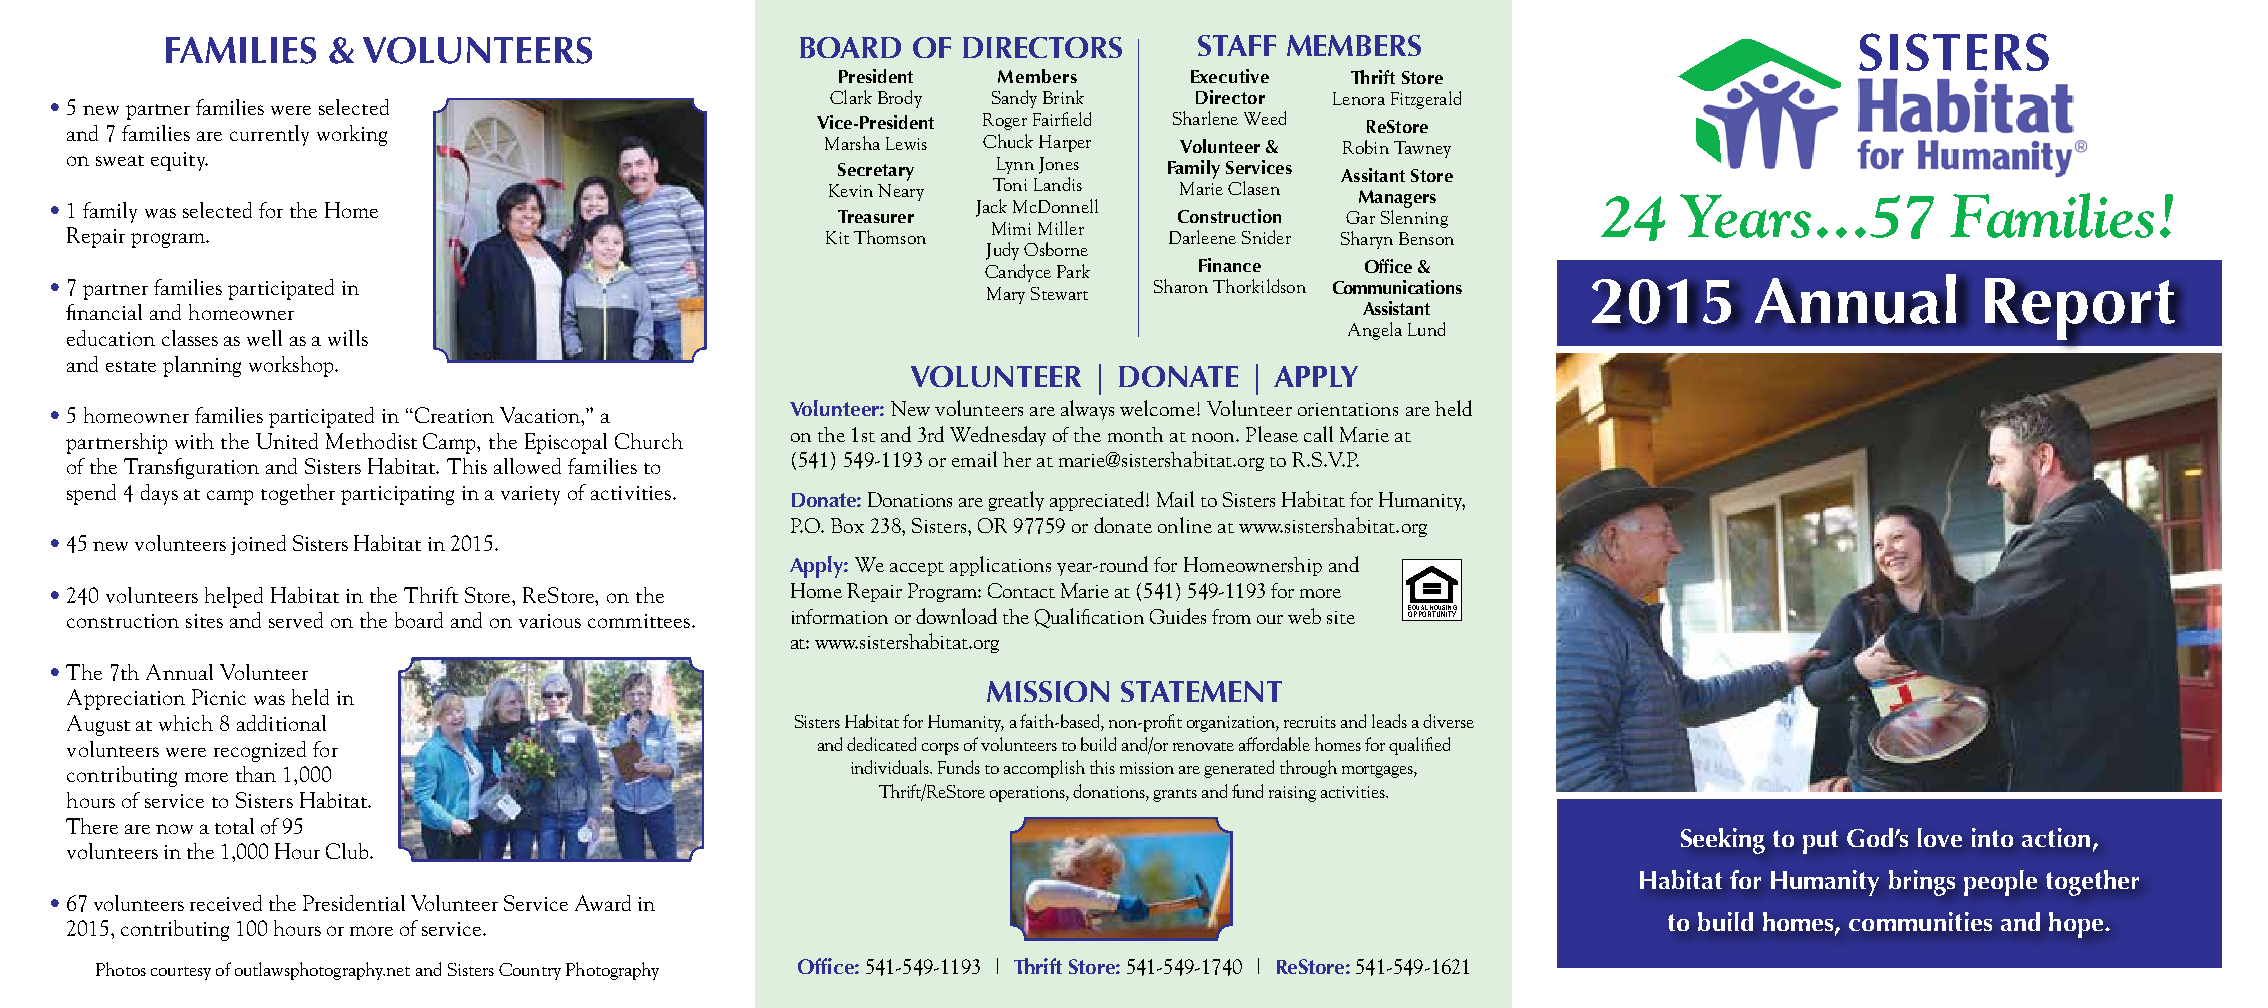 The width and height of the document is (2268, 1008). What do you see at coordinates (1304, 616) in the document?
I see `web` at bounding box center [1304, 616].
